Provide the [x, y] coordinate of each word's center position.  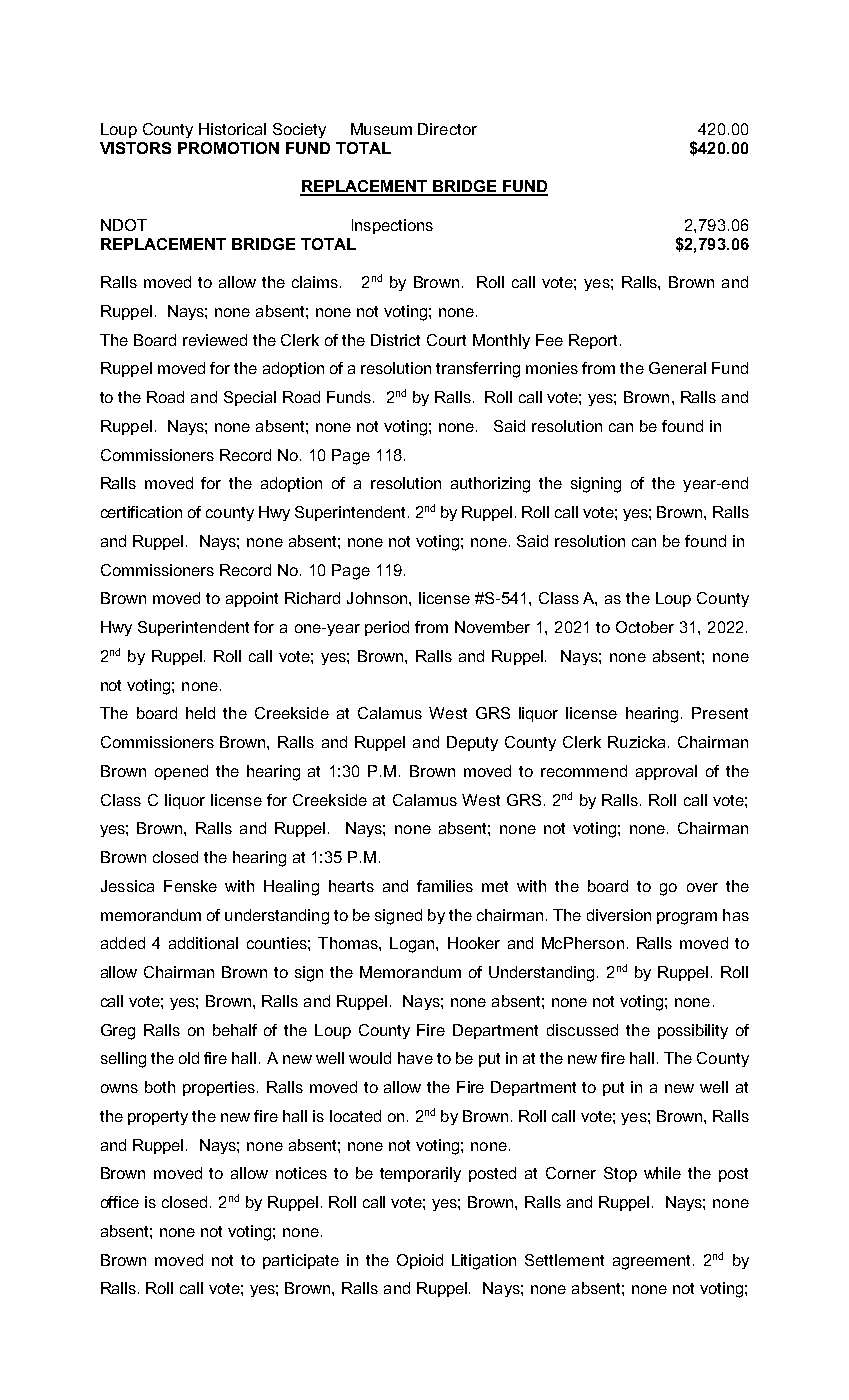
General [677, 368]
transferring [478, 370]
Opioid [420, 1261]
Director [447, 129]
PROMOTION [228, 148]
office [120, 1202]
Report [593, 341]
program [687, 918]
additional [203, 943]
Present [720, 713]
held [200, 713]
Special [250, 398]
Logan [413, 945]
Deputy [472, 743]
